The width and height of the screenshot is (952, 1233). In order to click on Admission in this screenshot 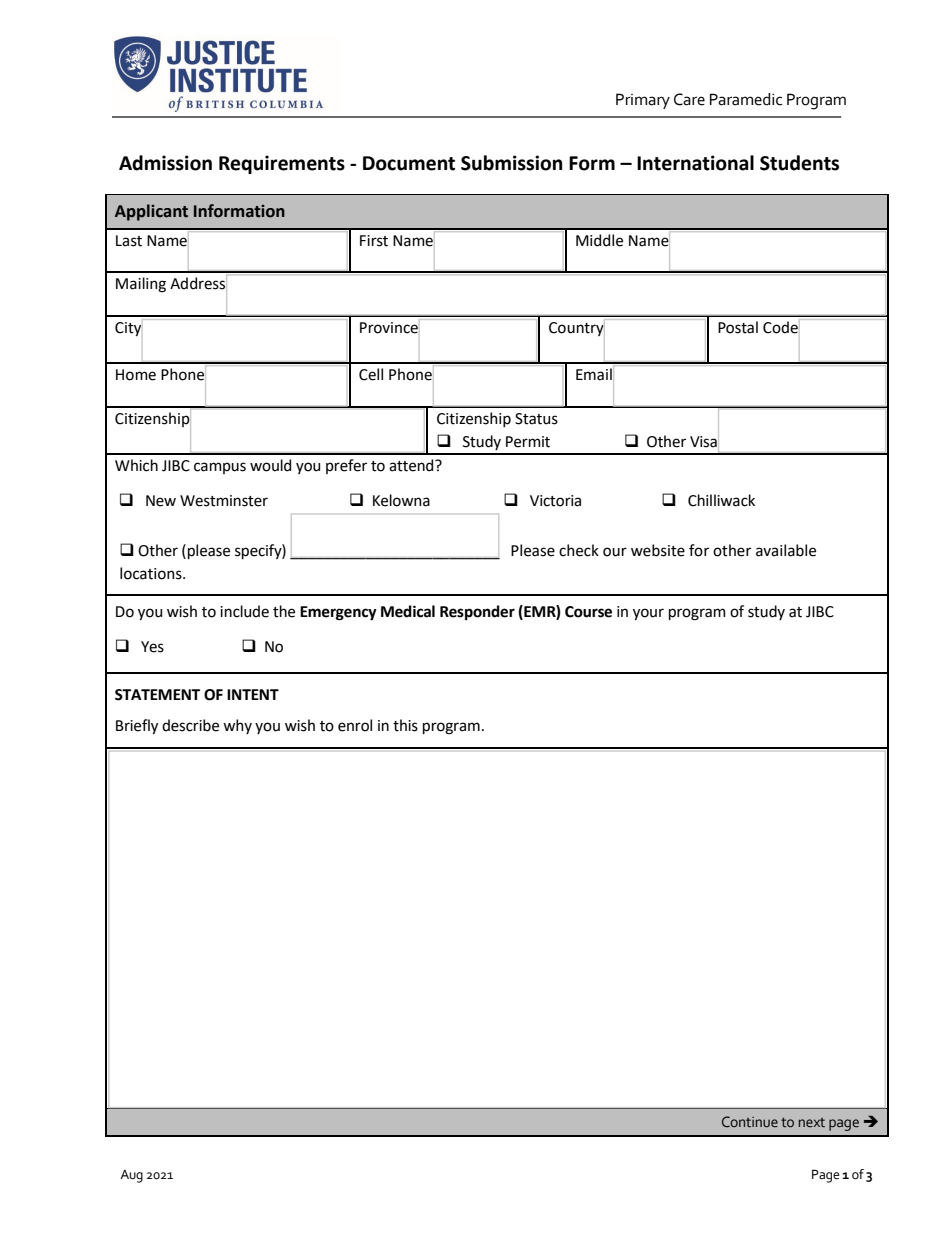, I will do `click(165, 163)`.
